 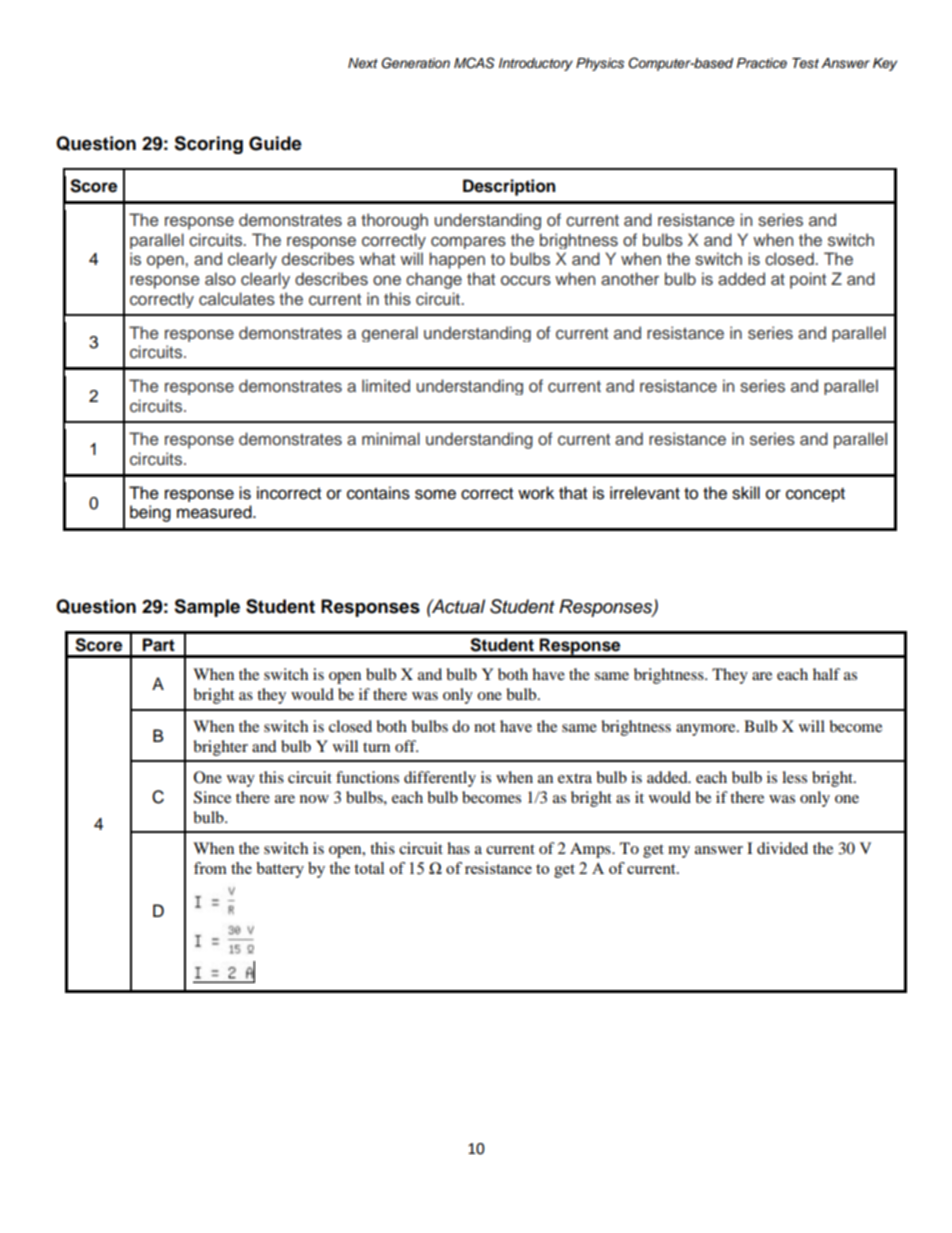 What do you see at coordinates (536, 64) in the page?
I see `Introductory` at bounding box center [536, 64].
